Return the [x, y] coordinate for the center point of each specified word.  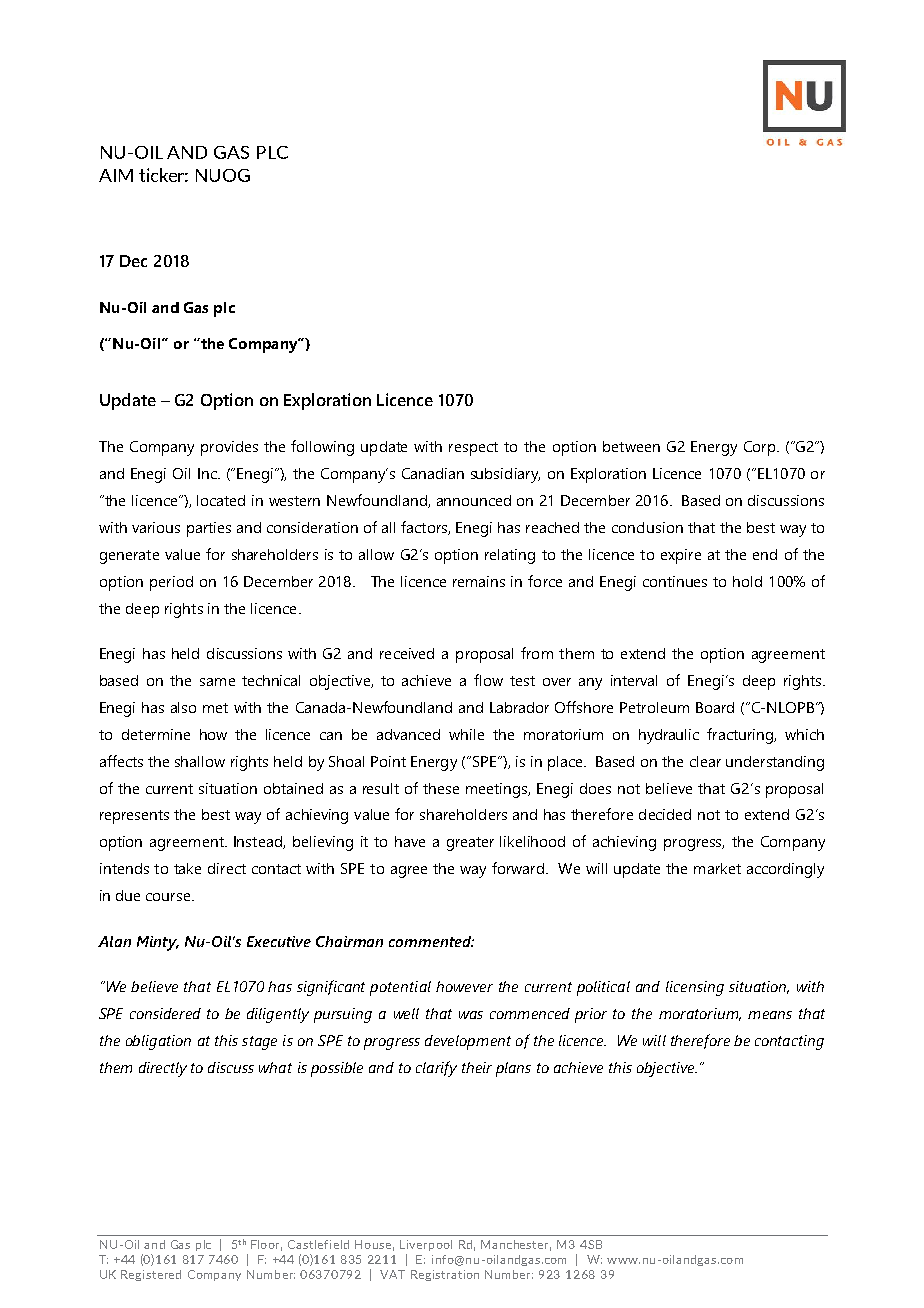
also [183, 707]
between [631, 446]
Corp [761, 448]
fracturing [741, 736]
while [466, 734]
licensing [695, 988]
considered [165, 1013]
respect [473, 449]
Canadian [433, 473]
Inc [208, 473]
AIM [116, 175]
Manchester [516, 1245]
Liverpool [426, 1245]
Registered [151, 1275]
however [464, 986]
